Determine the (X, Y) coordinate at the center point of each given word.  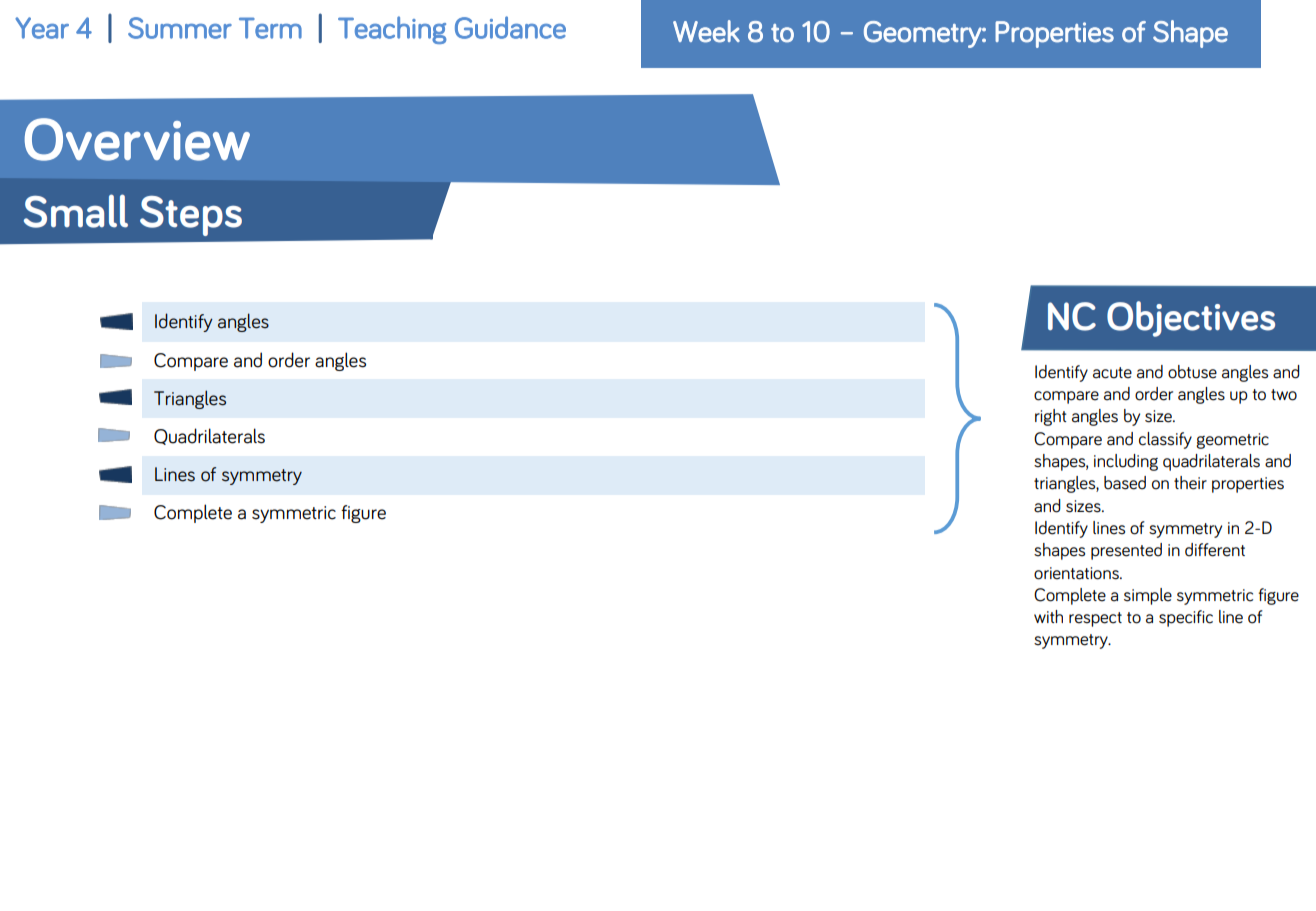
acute (1112, 373)
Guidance (510, 27)
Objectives (1191, 319)
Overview (137, 139)
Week (706, 31)
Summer (180, 28)
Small (76, 211)
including (1126, 462)
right (1051, 417)
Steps (191, 216)
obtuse (1192, 372)
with (1048, 616)
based (1125, 483)
